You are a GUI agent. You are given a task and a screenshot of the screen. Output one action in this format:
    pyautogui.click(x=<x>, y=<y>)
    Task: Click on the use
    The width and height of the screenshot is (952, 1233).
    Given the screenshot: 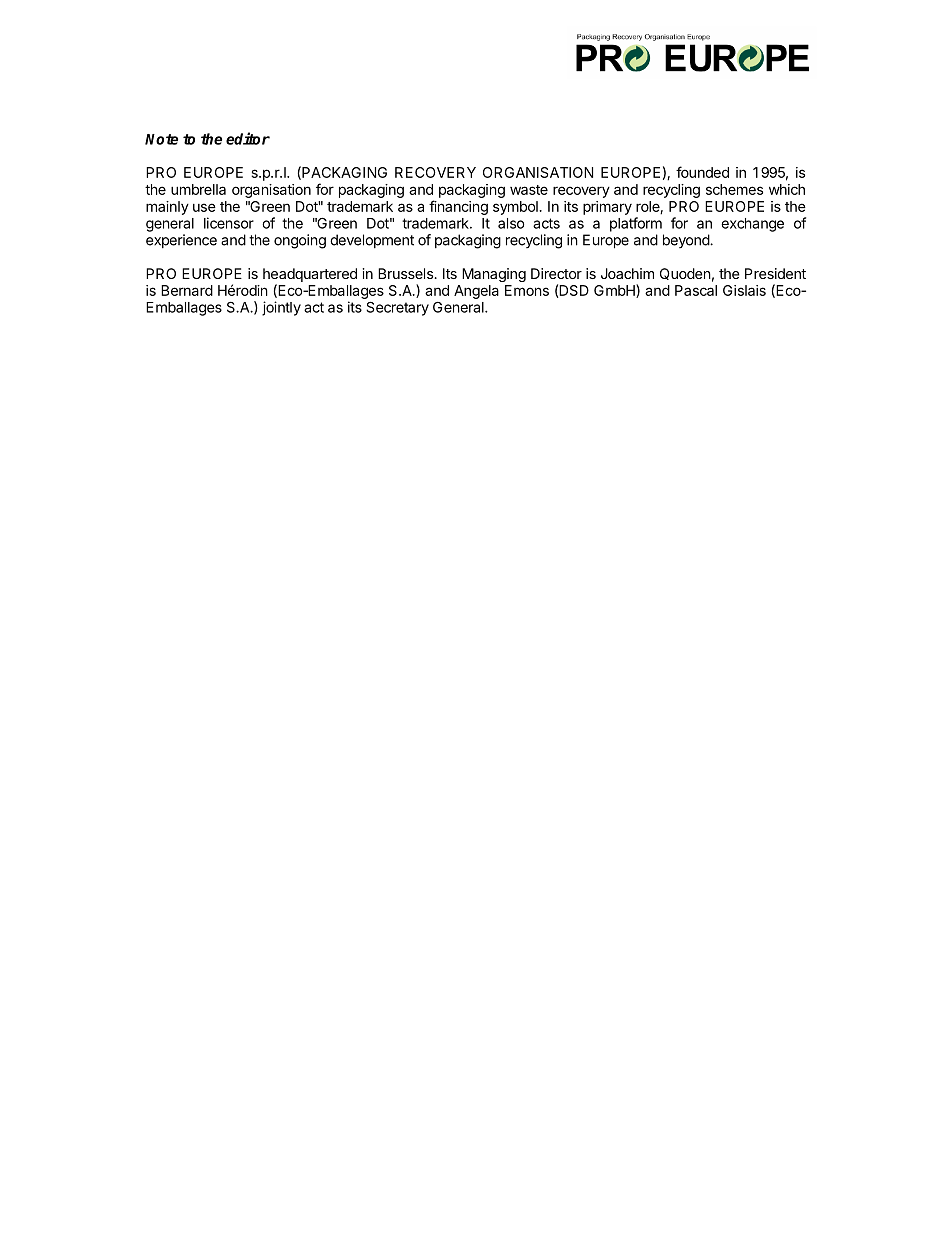 What is the action you would take?
    pyautogui.click(x=204, y=207)
